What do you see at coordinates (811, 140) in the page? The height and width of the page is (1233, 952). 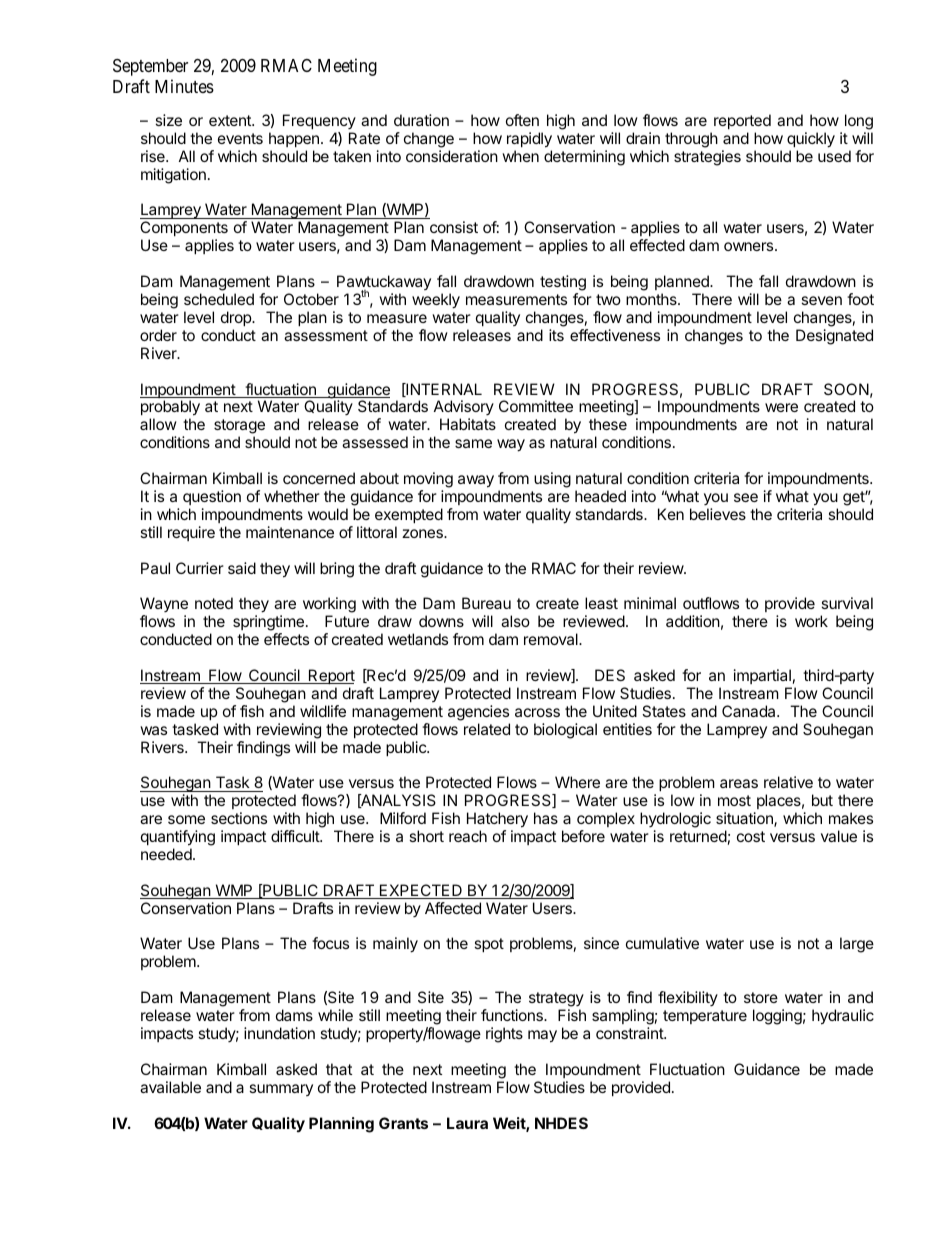 I see `quickly` at bounding box center [811, 140].
